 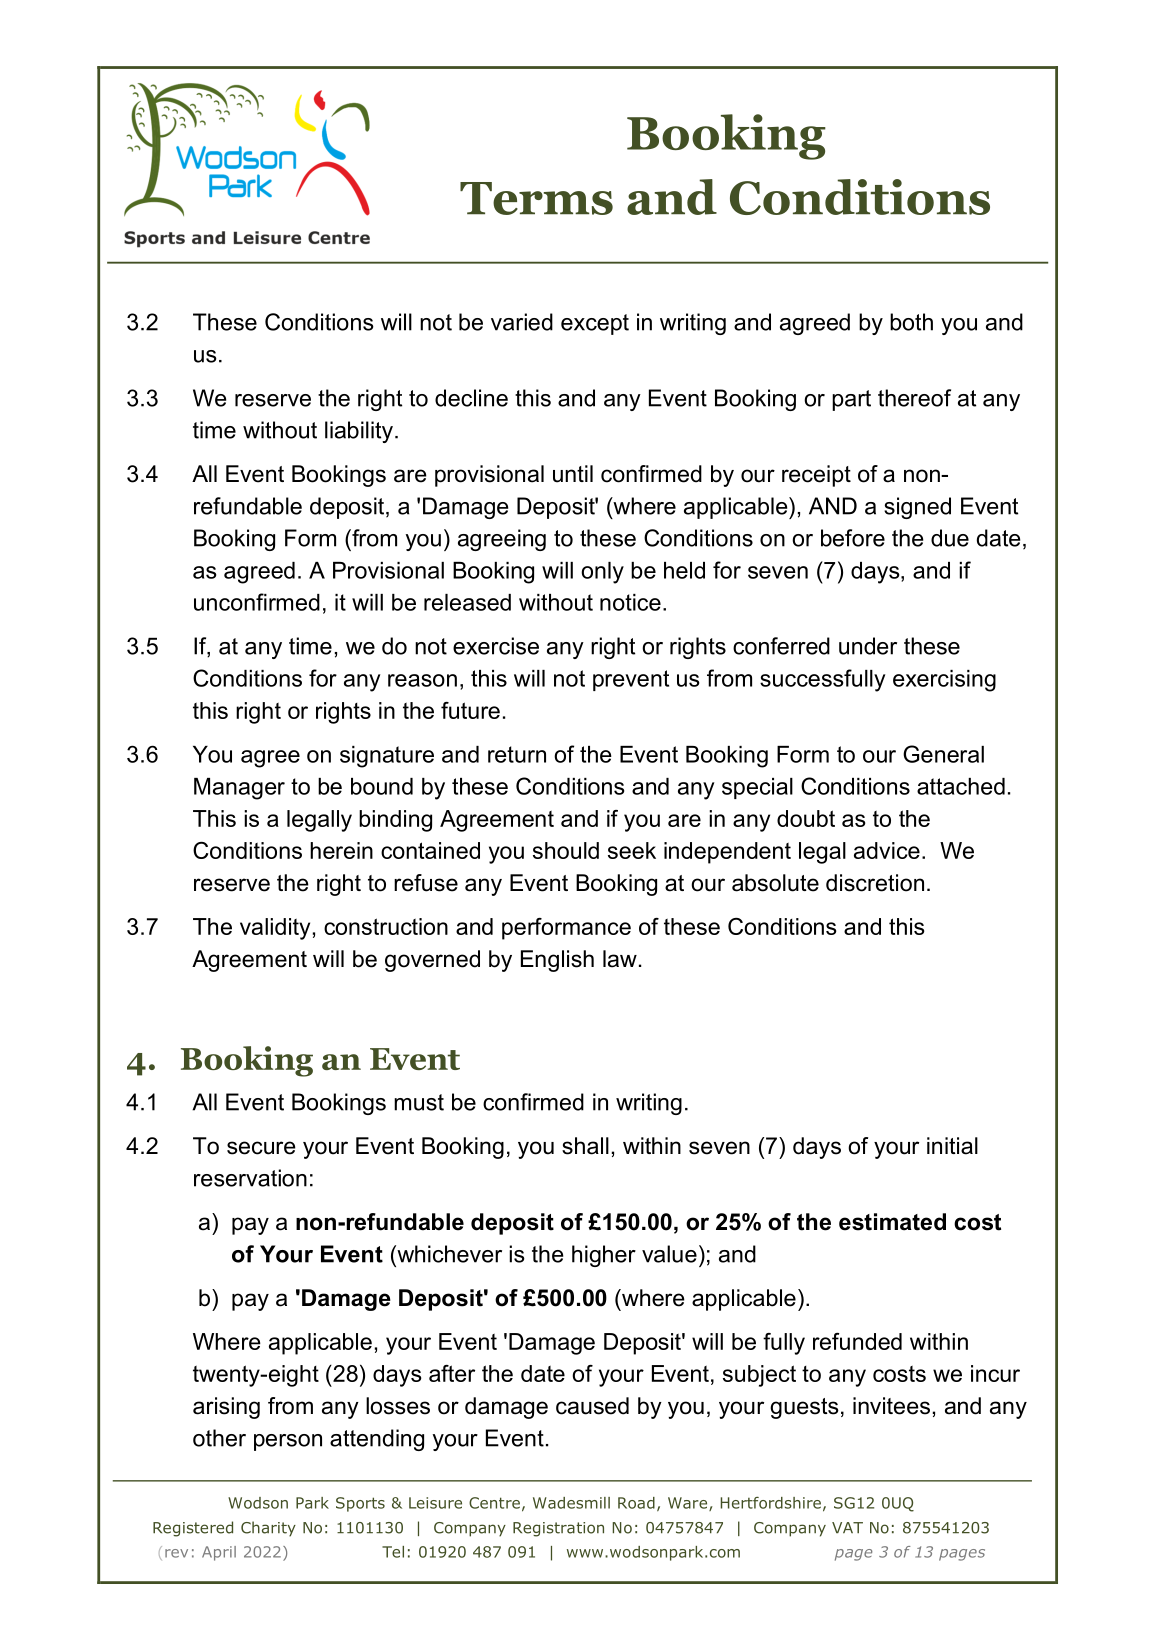 I want to click on Hertfordshire, so click(x=770, y=1503).
